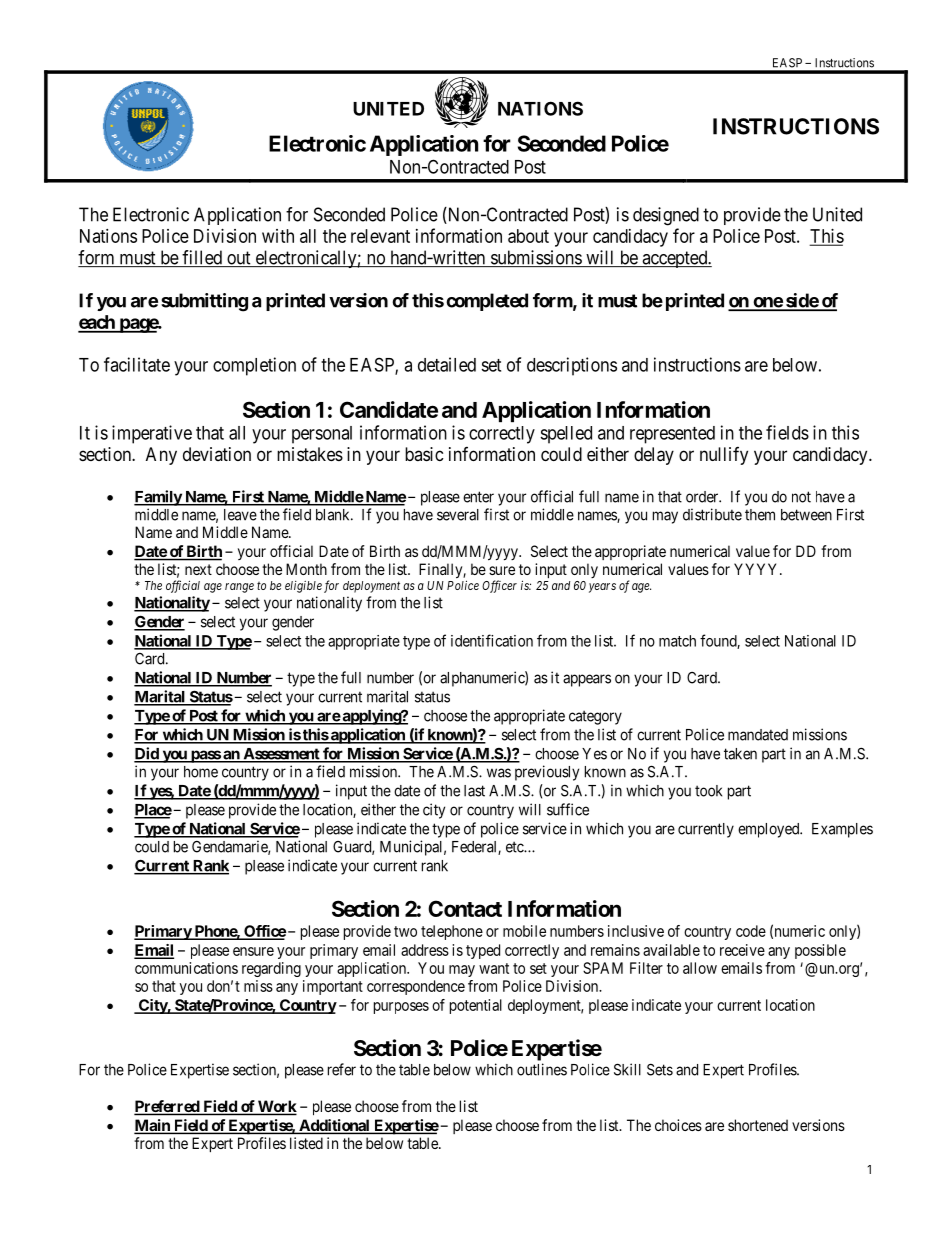  Describe the element at coordinates (724, 456) in the screenshot. I see `nullify` at that location.
